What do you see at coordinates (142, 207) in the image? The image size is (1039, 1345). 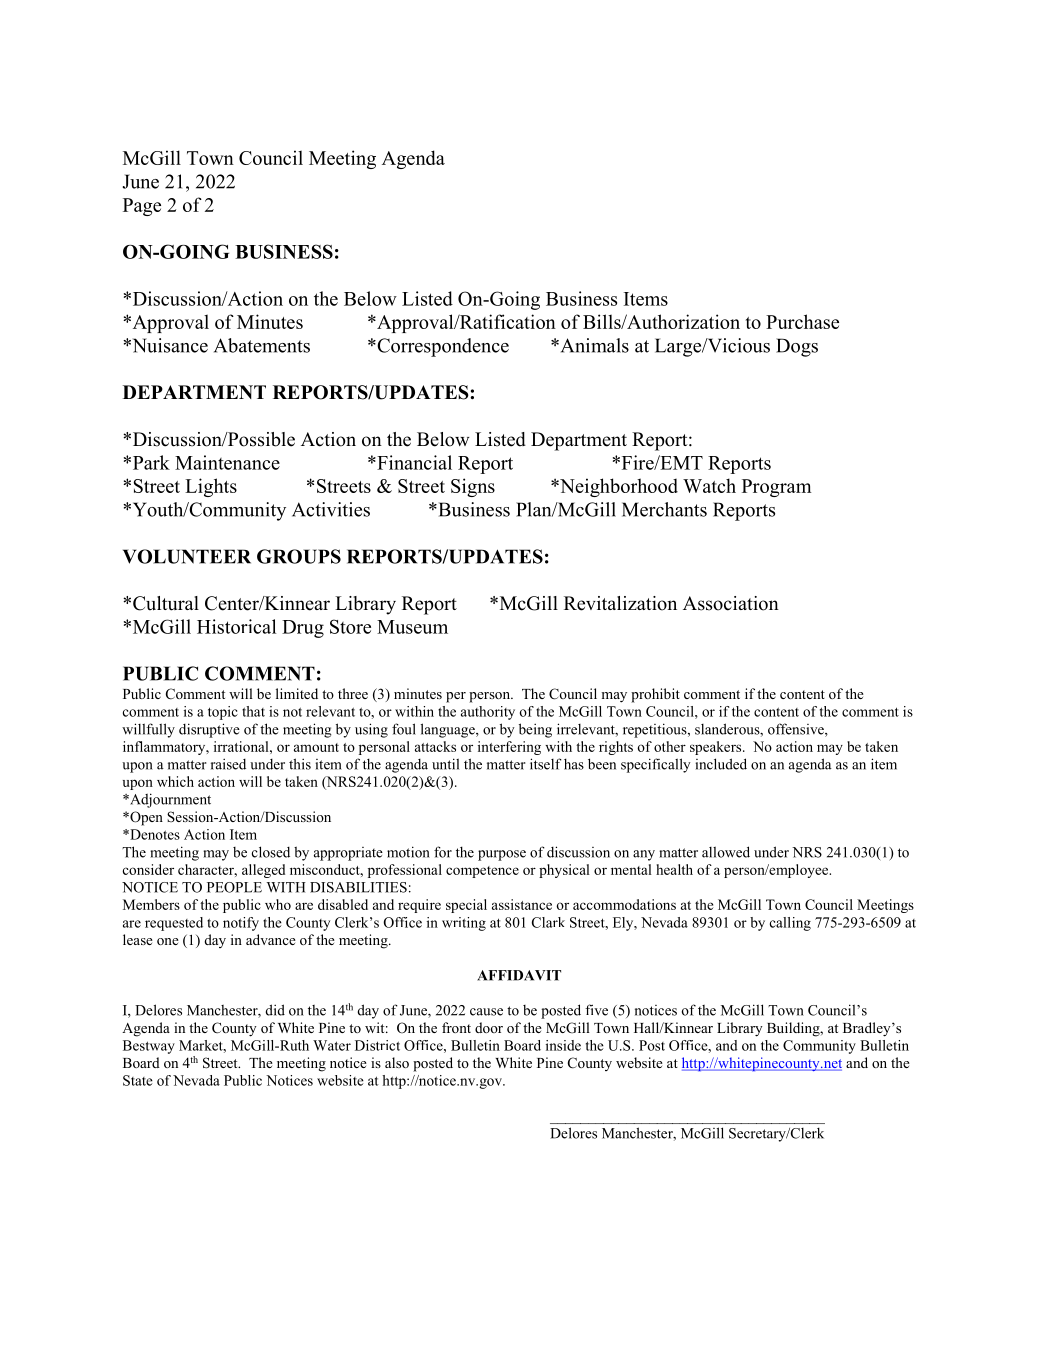 I see `Page` at bounding box center [142, 207].
